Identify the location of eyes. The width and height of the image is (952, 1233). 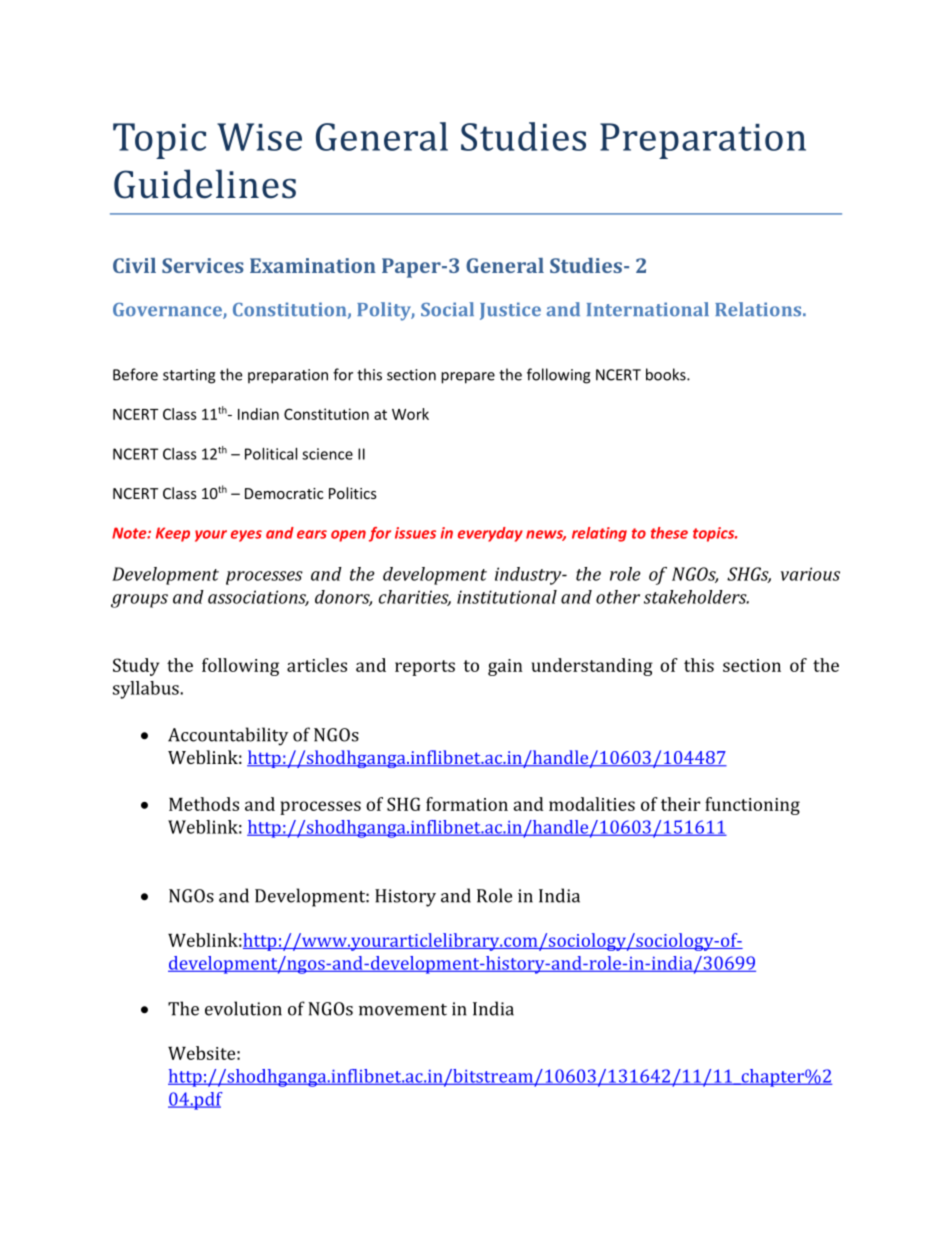
(246, 536).
